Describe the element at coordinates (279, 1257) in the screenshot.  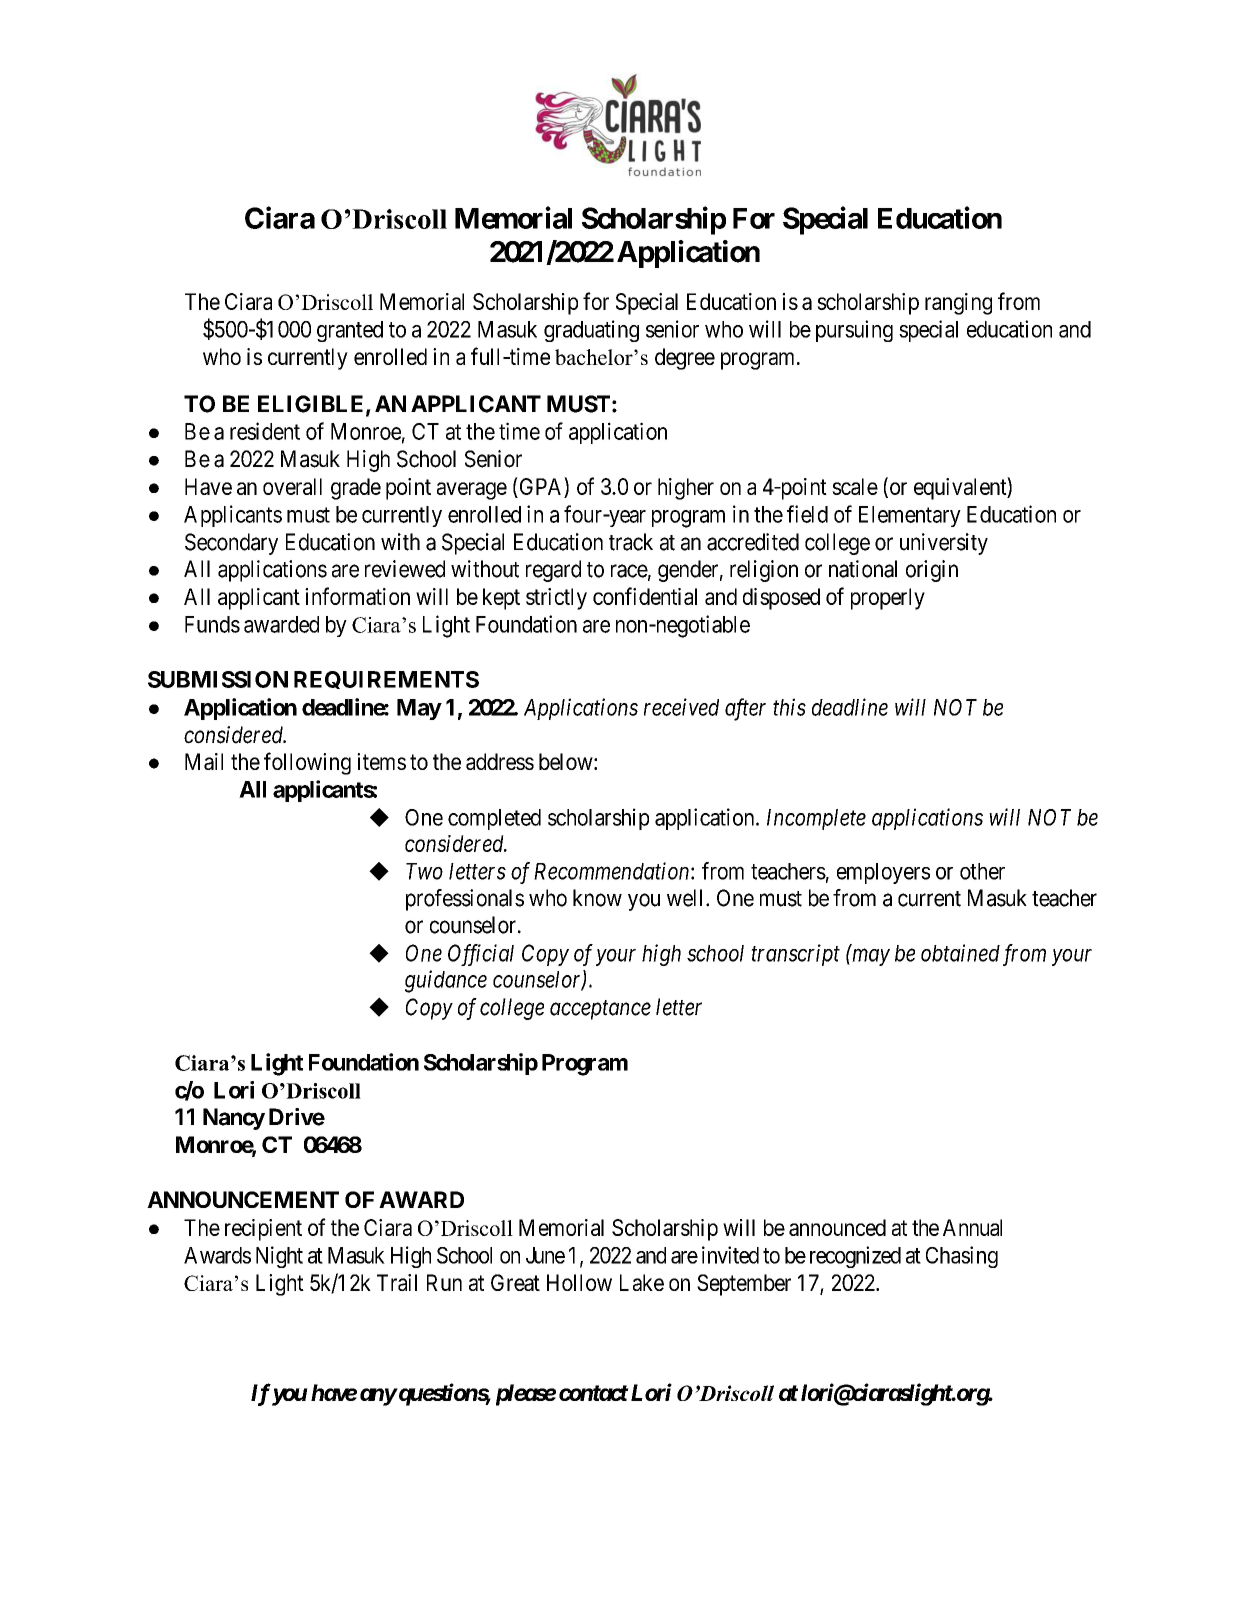
I see `Night` at that location.
